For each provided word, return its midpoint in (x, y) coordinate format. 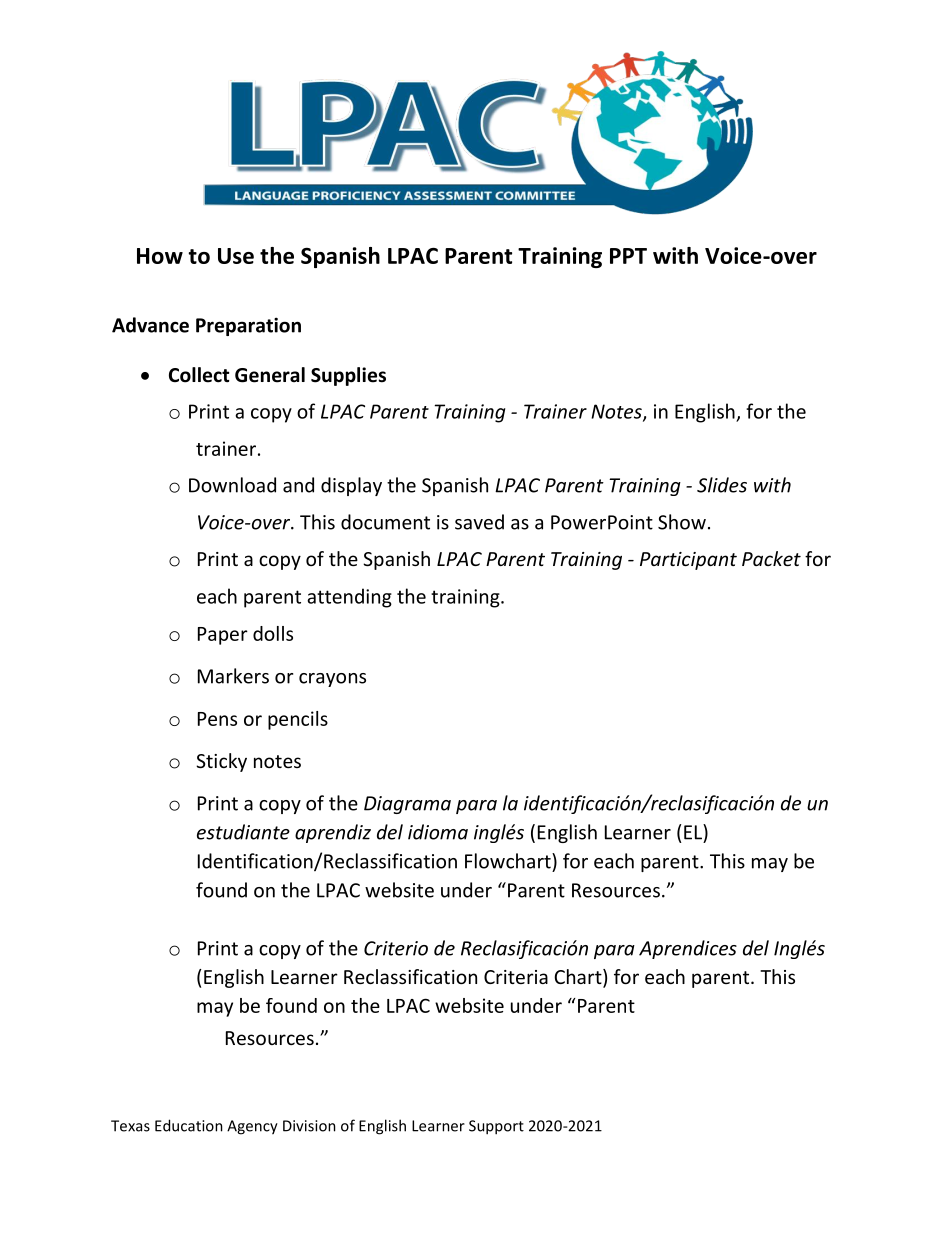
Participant (688, 561)
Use (236, 256)
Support (496, 1127)
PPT (628, 256)
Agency (252, 1127)
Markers (233, 676)
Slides (722, 485)
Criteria (516, 977)
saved (479, 522)
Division (309, 1126)
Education (189, 1125)
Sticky (221, 762)
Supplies (348, 376)
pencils (298, 720)
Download (232, 485)
